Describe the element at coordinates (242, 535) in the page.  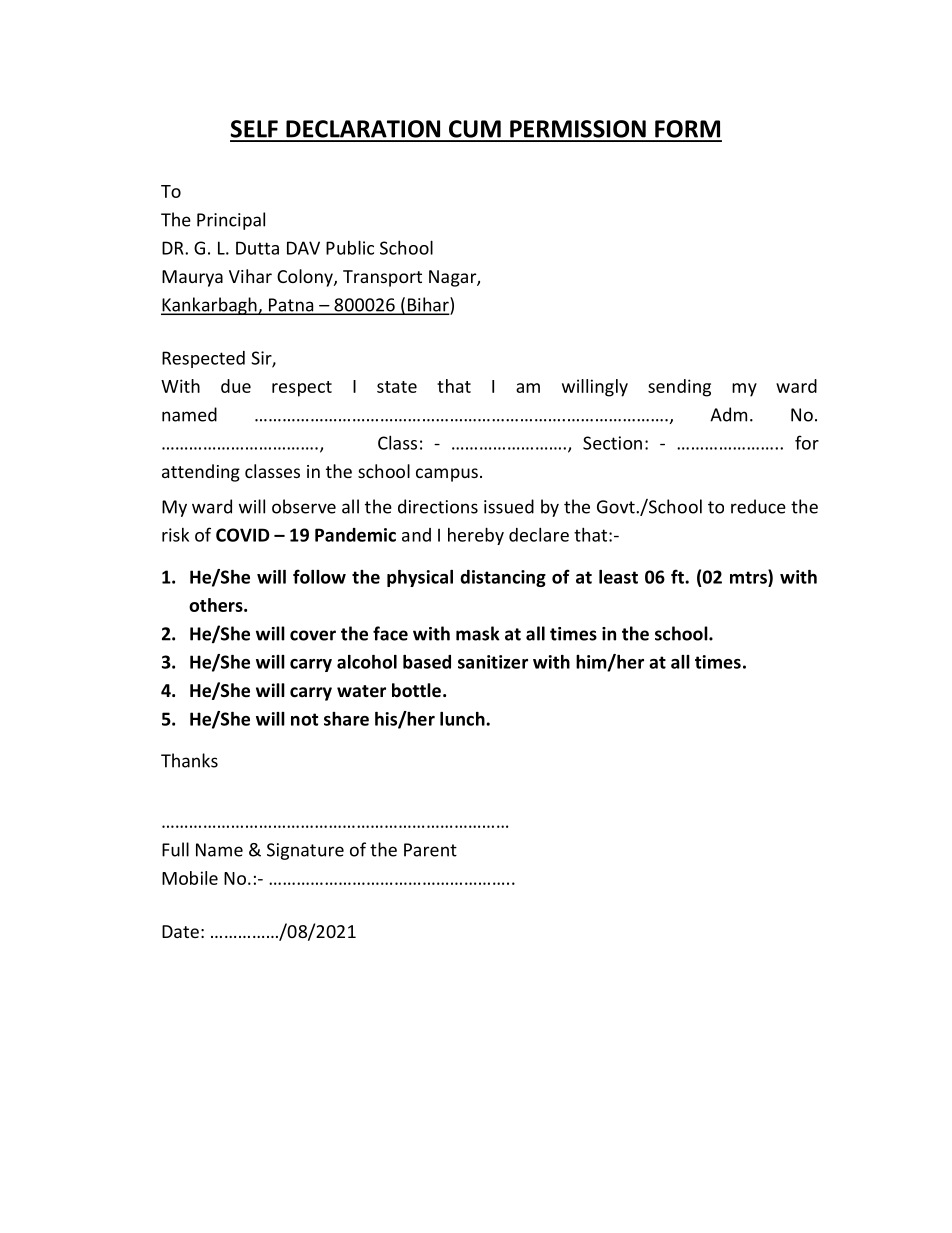
I see `COVID` at that location.
